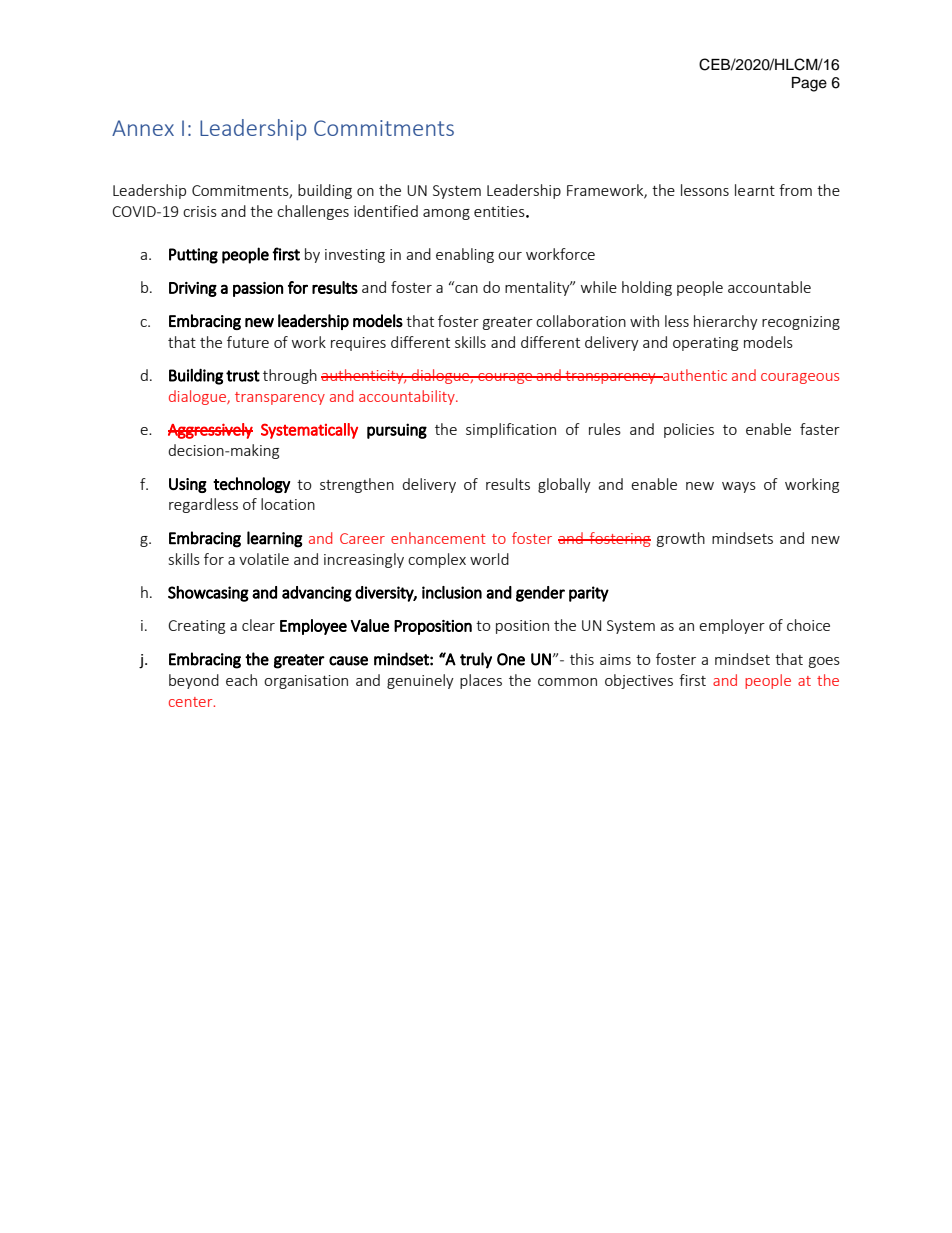 The height and width of the document is (1233, 952). What do you see at coordinates (143, 128) in the document?
I see `Annex` at bounding box center [143, 128].
